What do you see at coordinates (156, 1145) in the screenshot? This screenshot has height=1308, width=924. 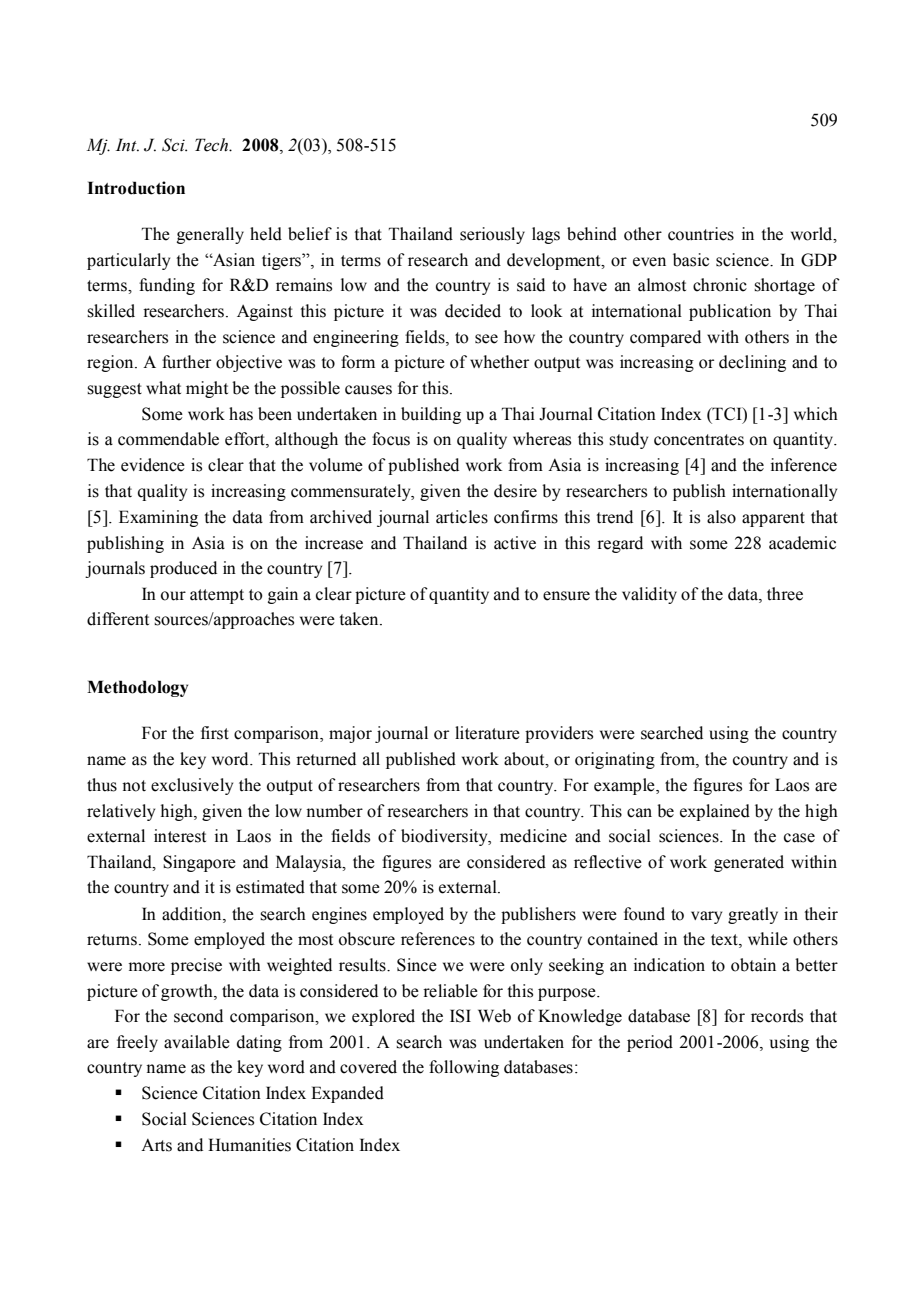 I see `Arts` at bounding box center [156, 1145].
